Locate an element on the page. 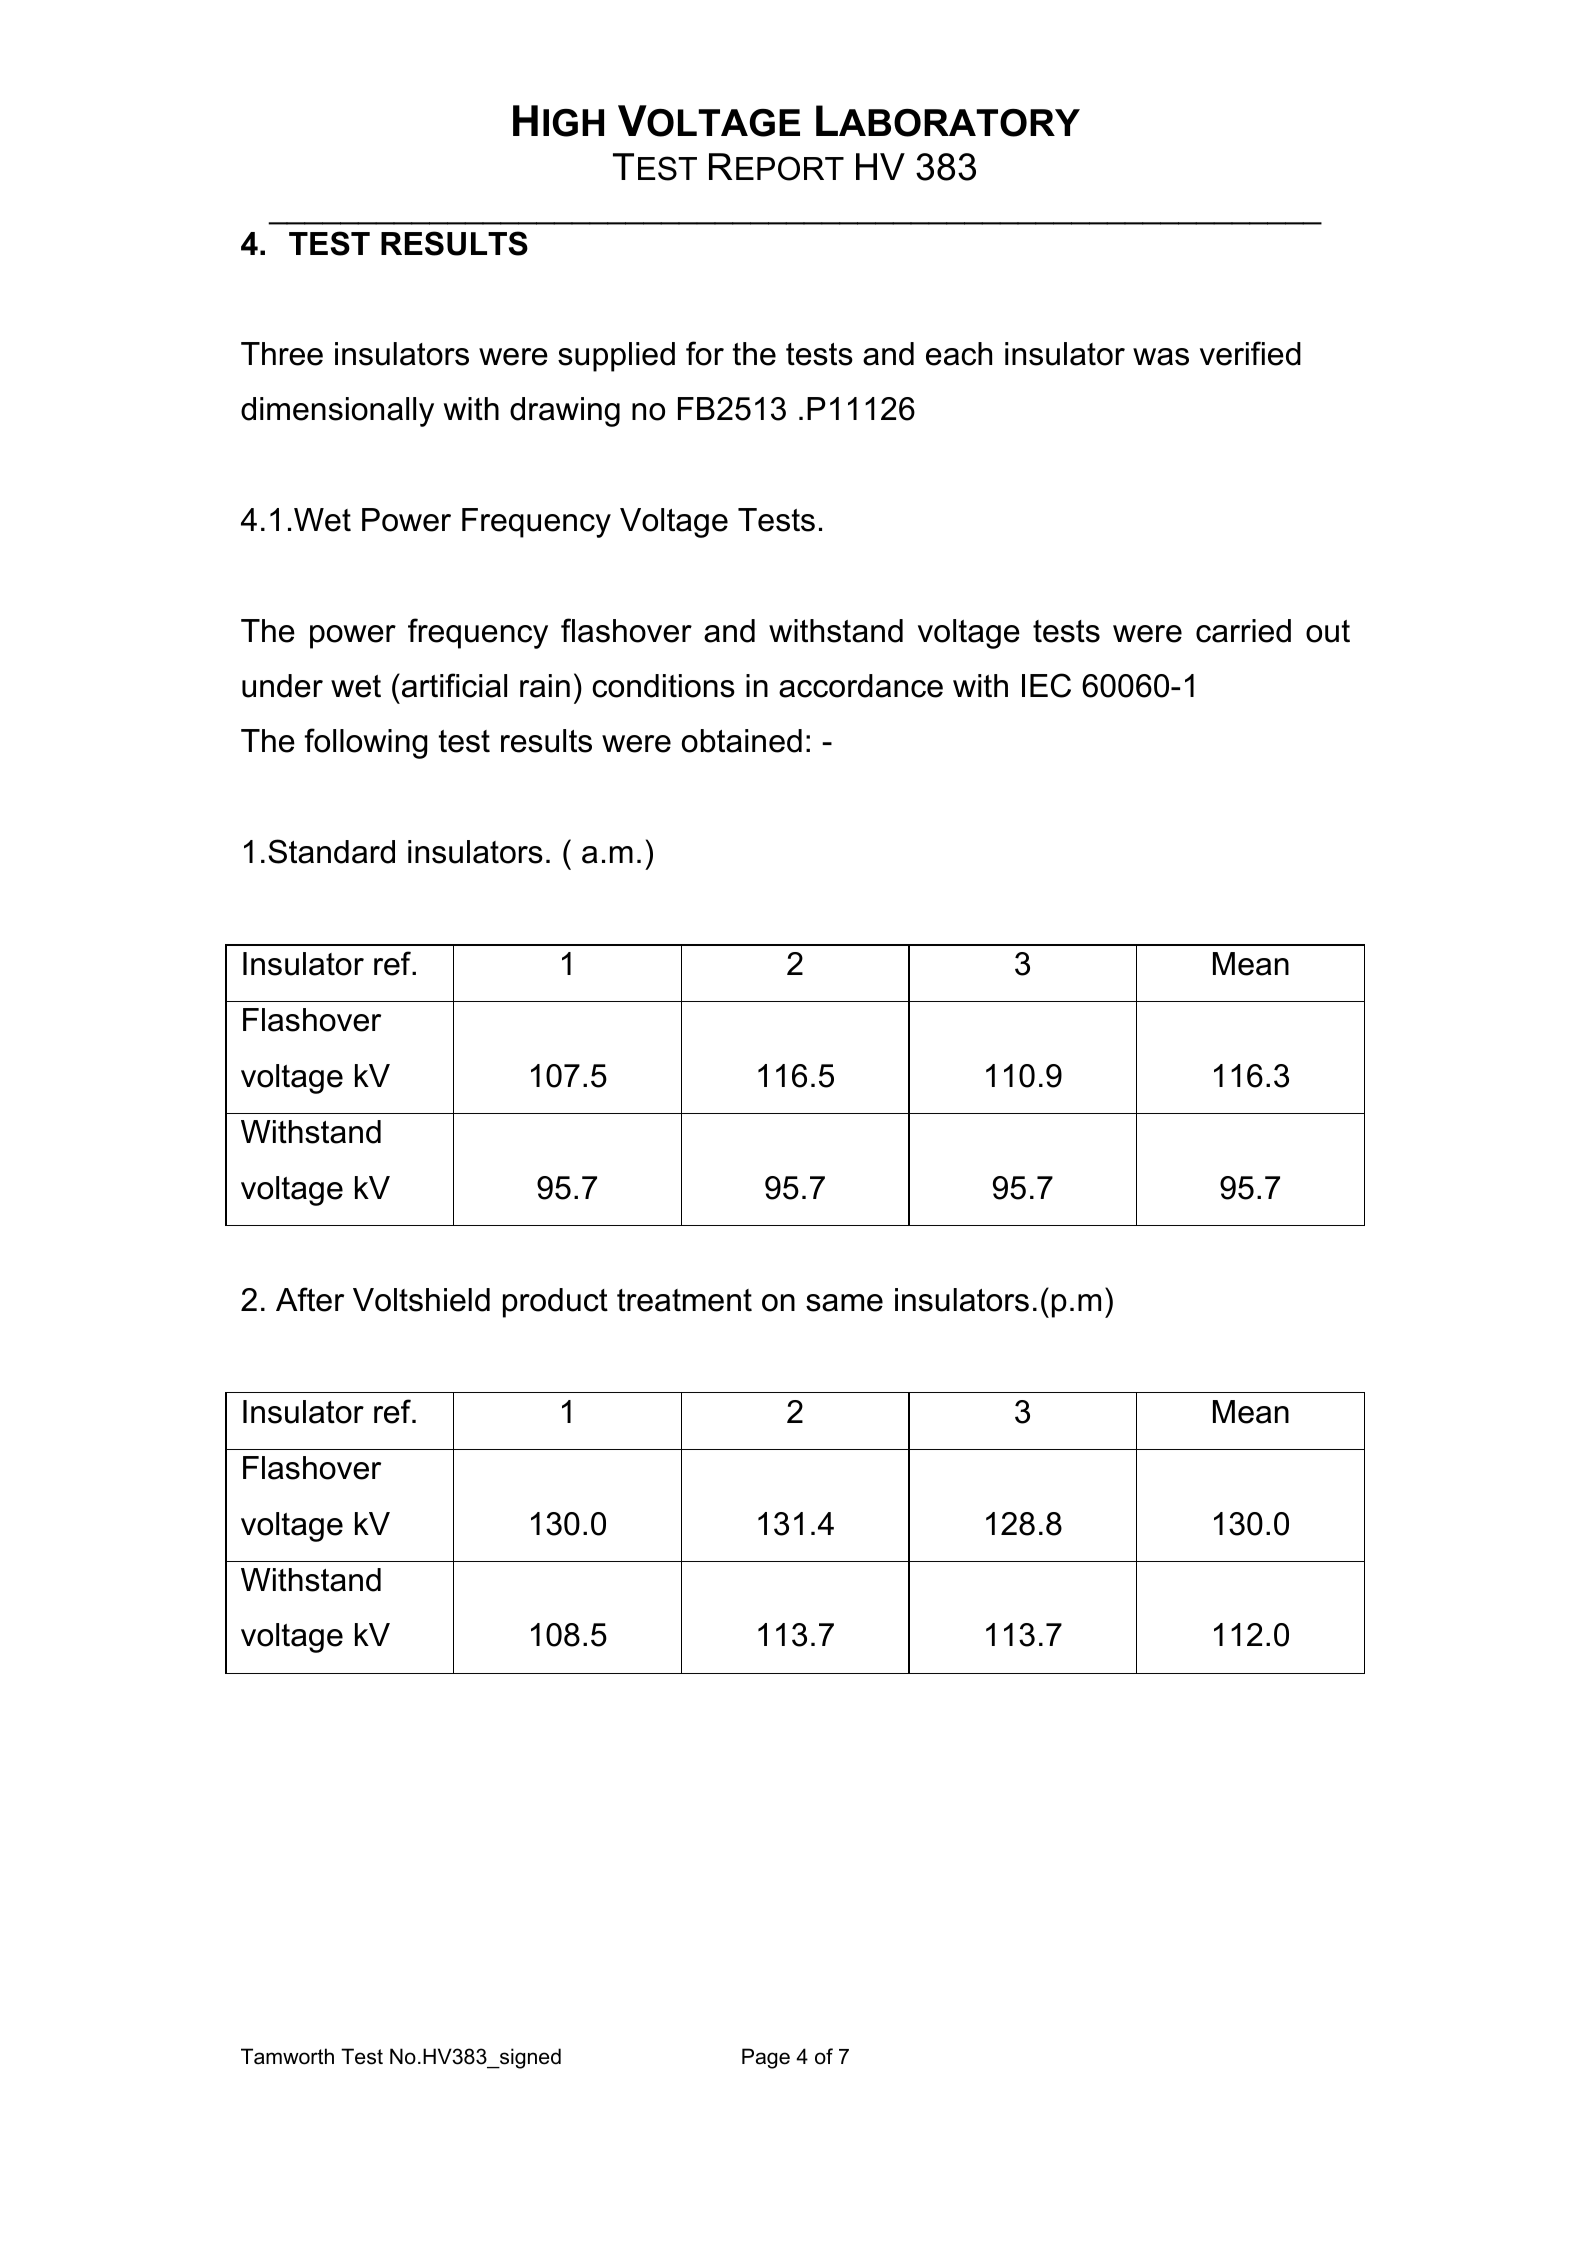 This document has height=2250, width=1590. Page is located at coordinates (766, 2058).
